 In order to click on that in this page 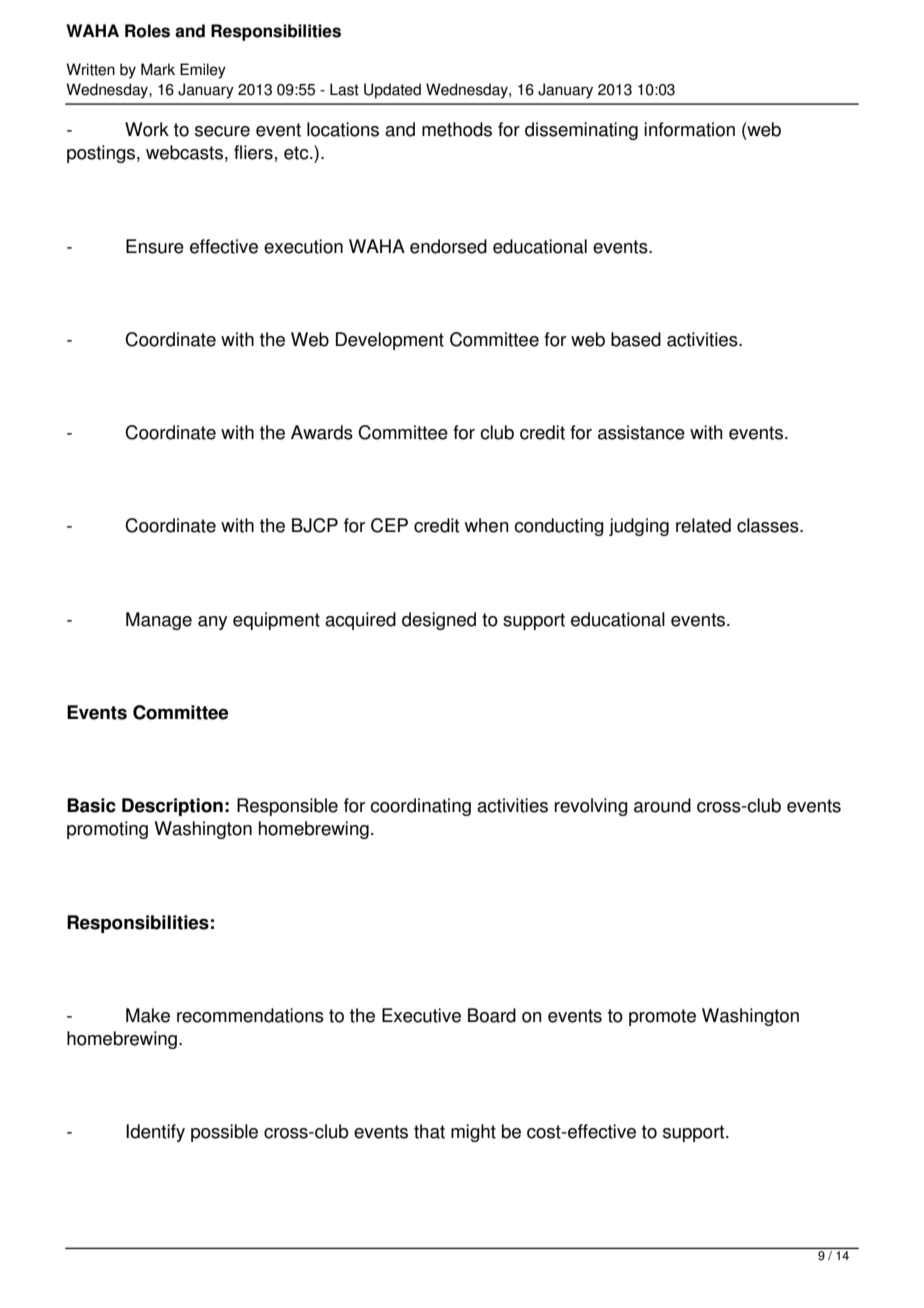, I will do `click(429, 1131)`.
